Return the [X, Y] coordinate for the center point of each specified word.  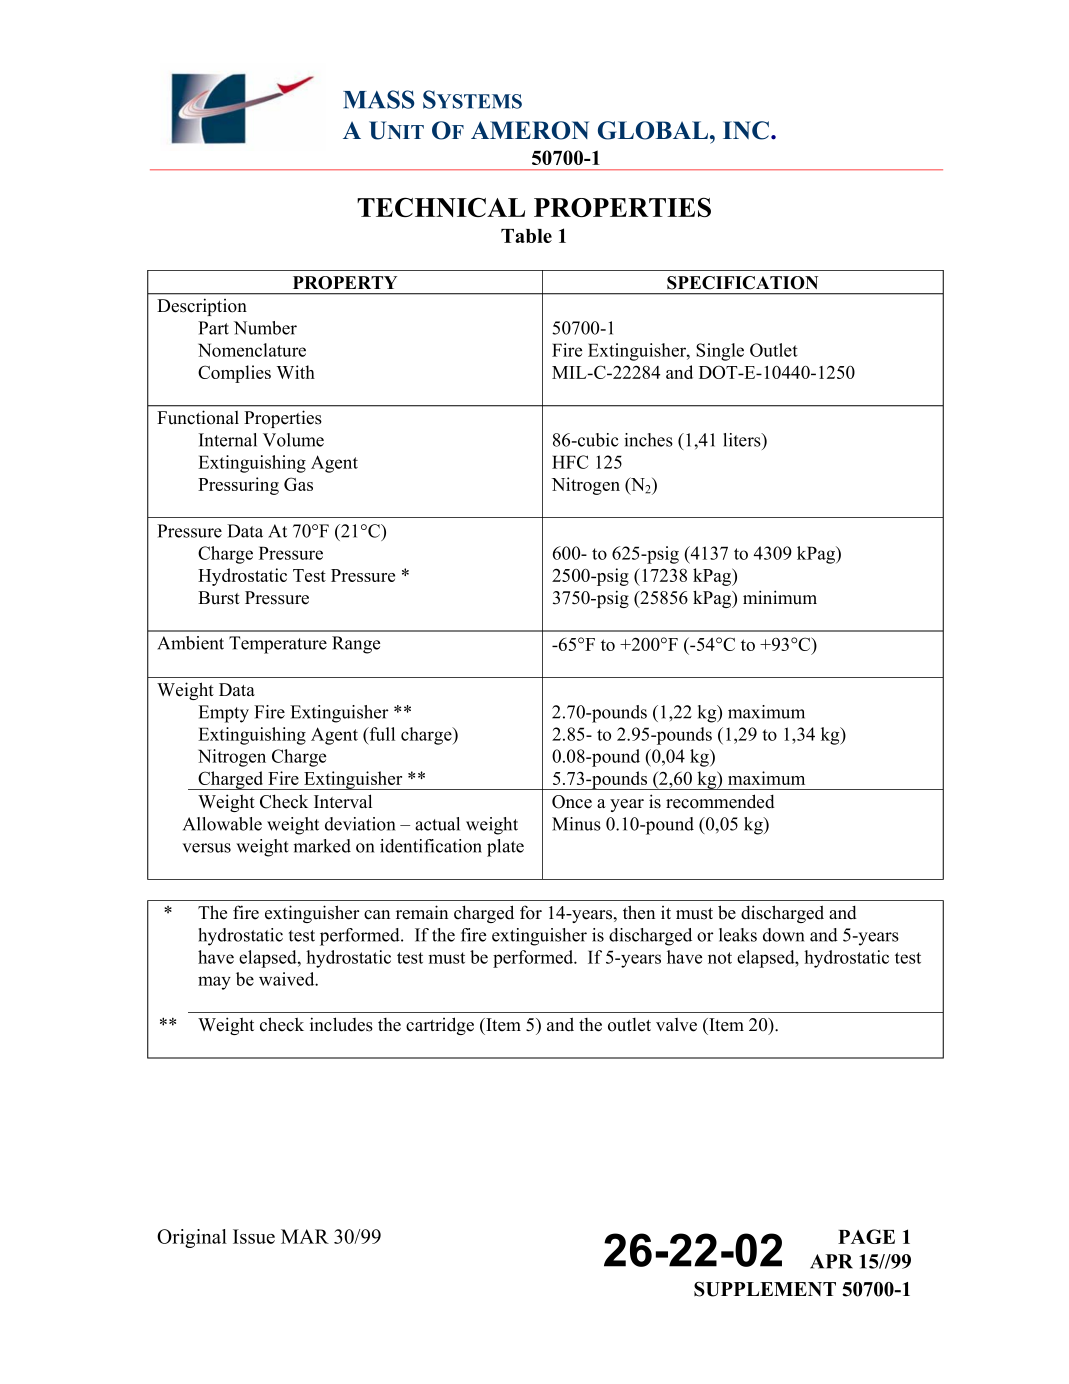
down [783, 935]
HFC [570, 462]
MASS [379, 99]
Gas [298, 484]
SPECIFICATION [742, 283]
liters [743, 440]
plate [505, 848]
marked [322, 846]
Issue [254, 1236]
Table [526, 236]
